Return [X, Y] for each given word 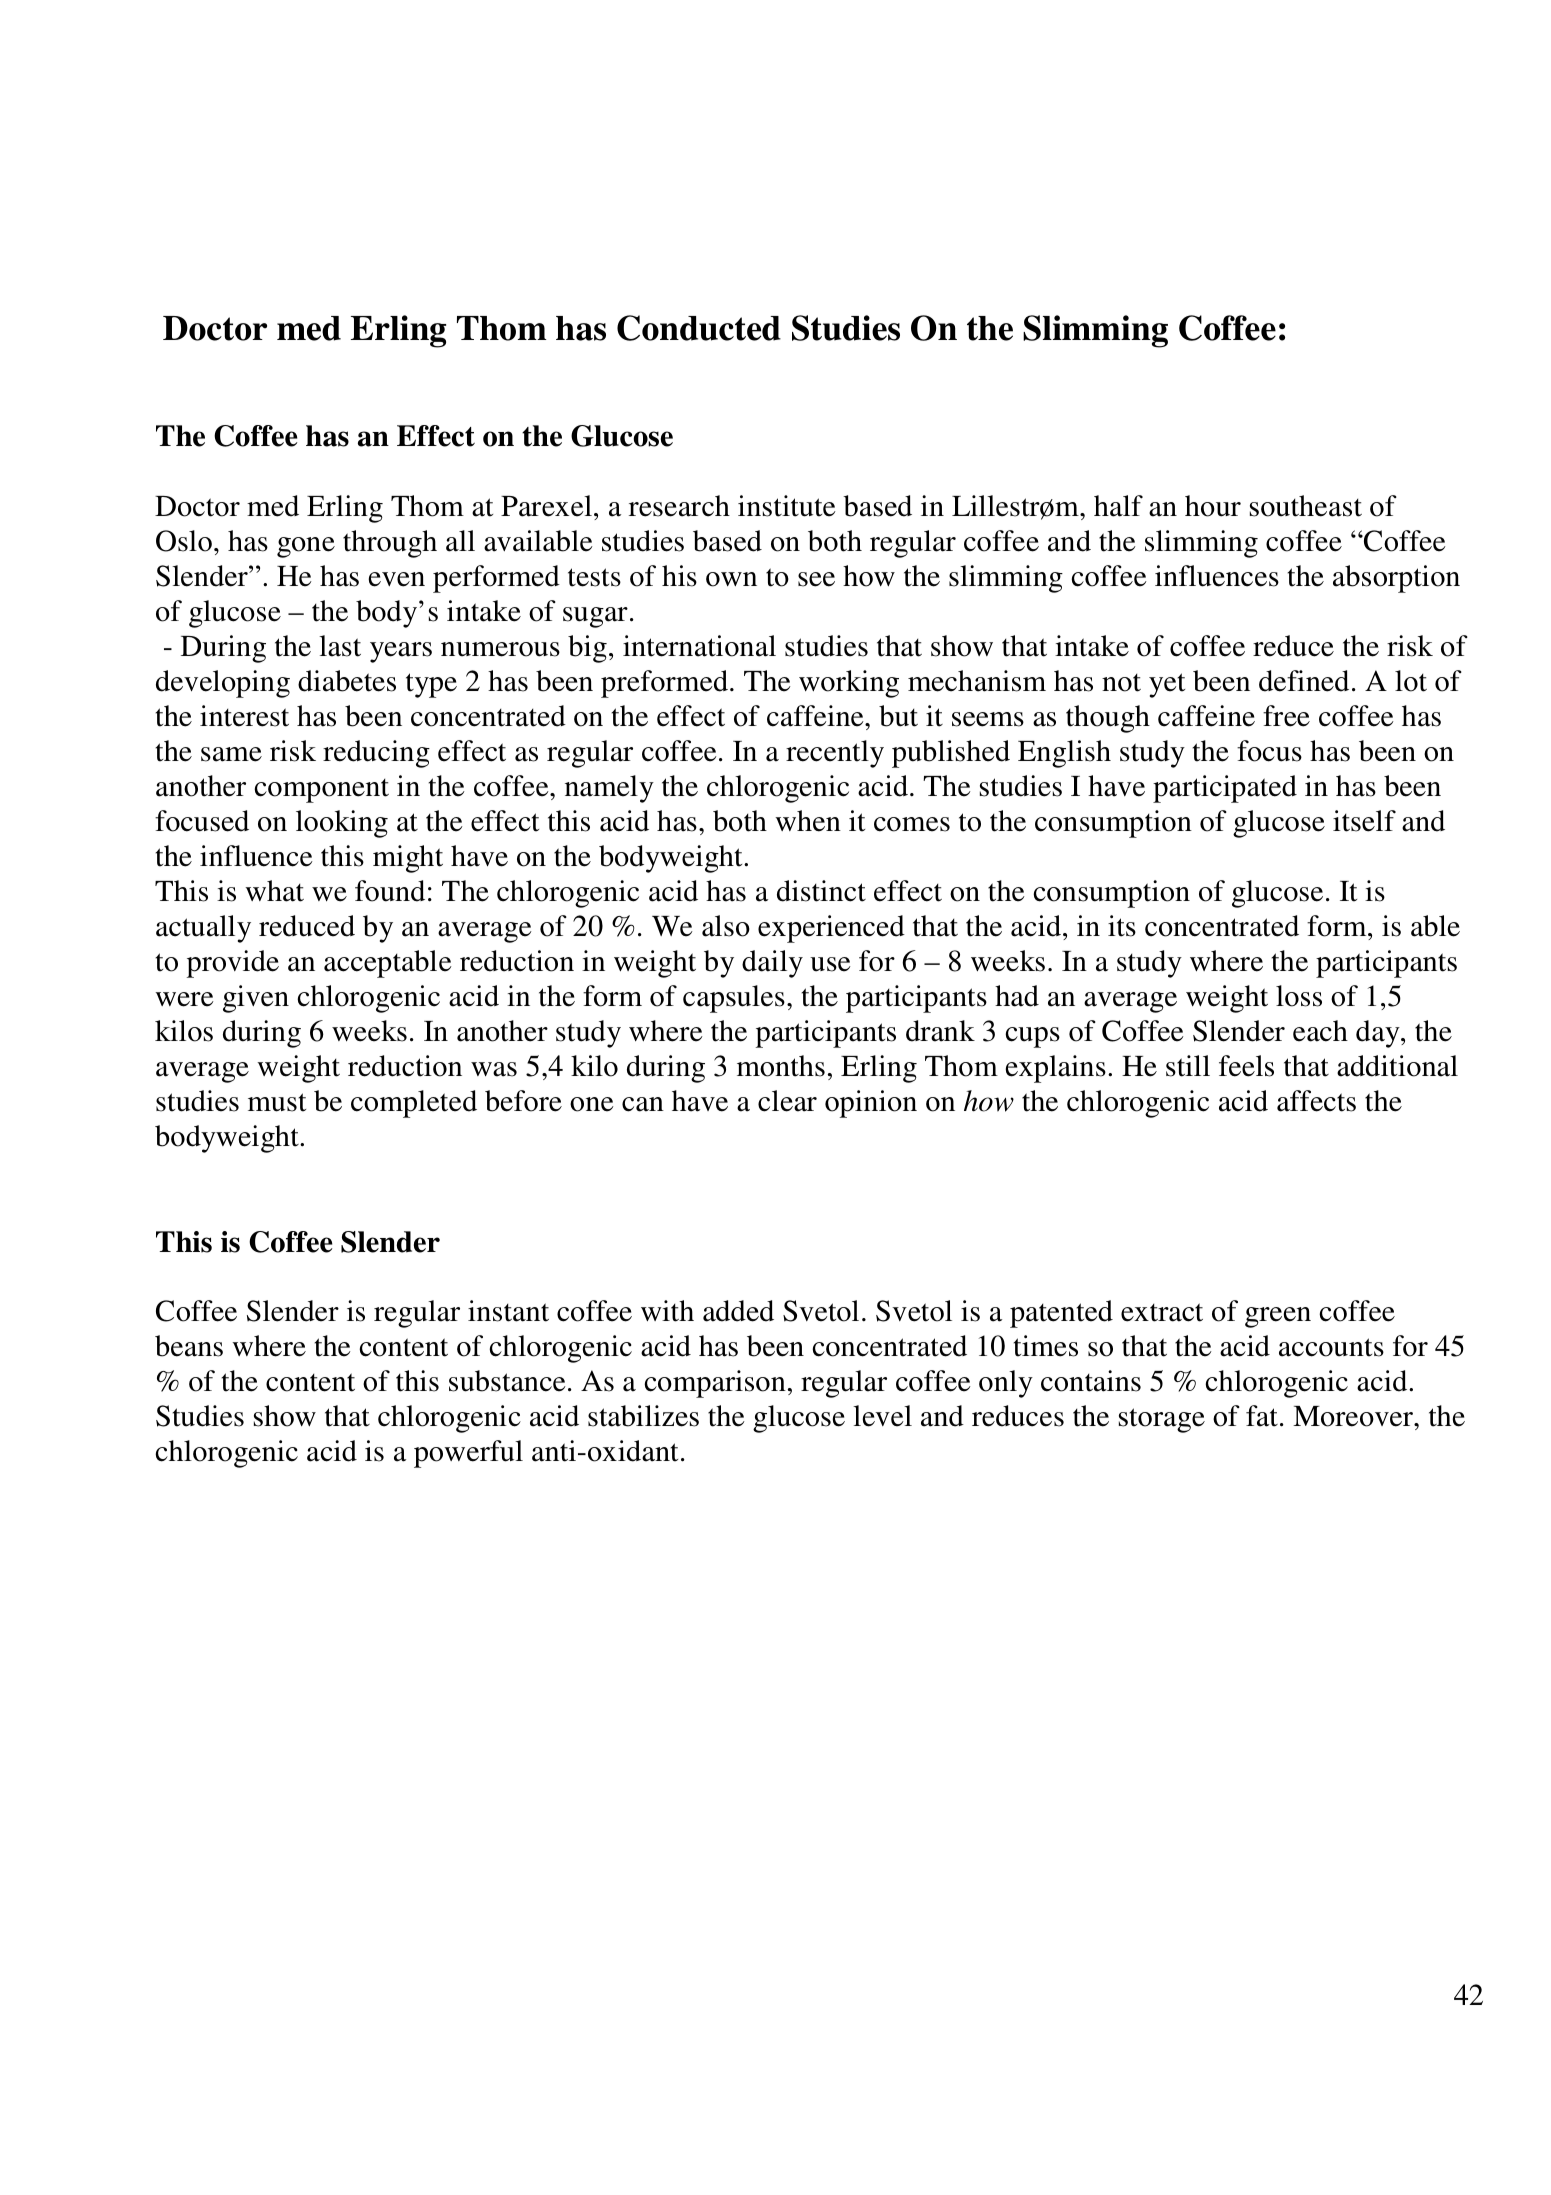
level [882, 1416]
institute [787, 506]
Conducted [699, 328]
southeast [1306, 506]
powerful [468, 1454]
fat [1262, 1416]
